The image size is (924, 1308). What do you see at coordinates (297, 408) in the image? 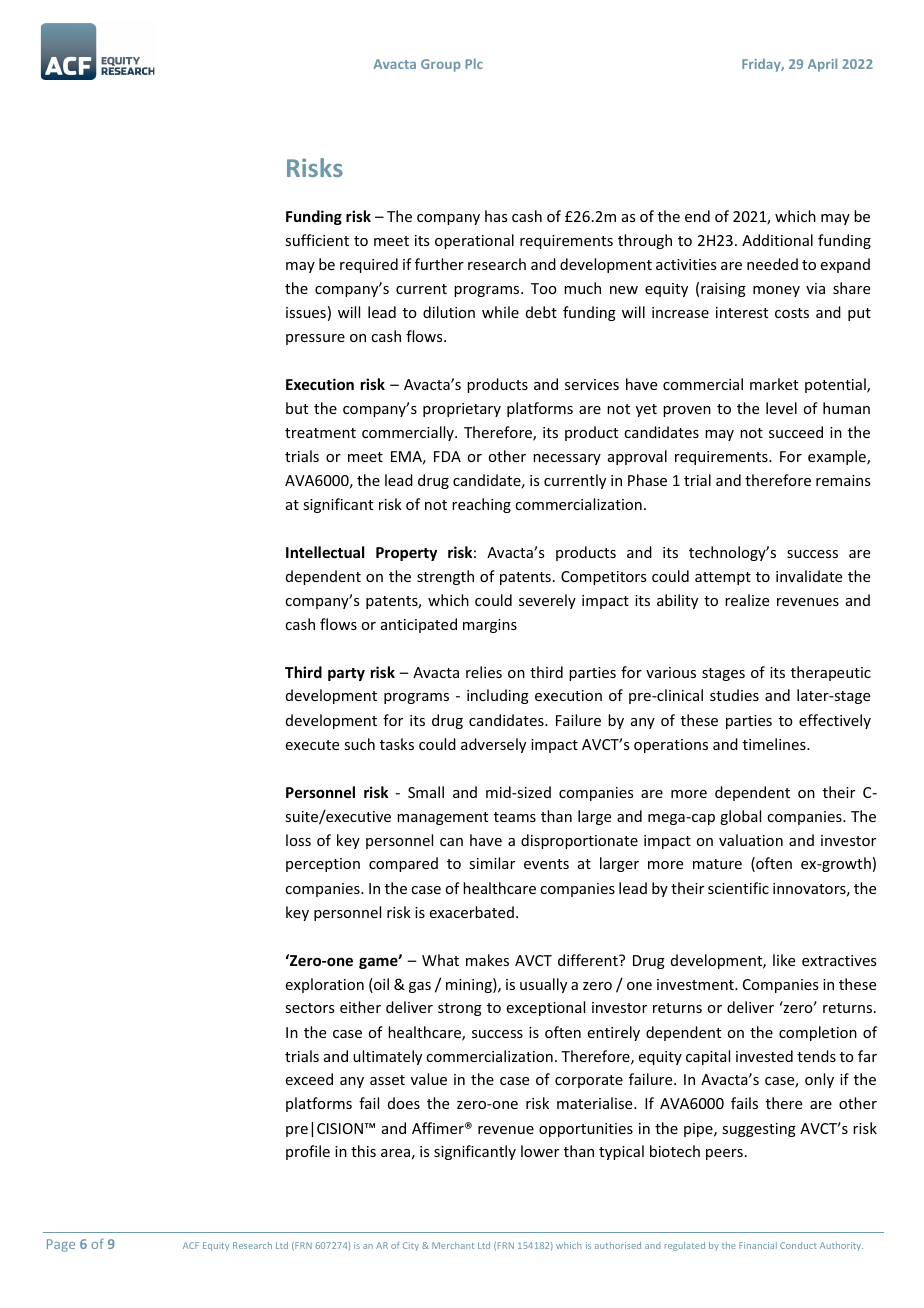
I see `but` at bounding box center [297, 408].
